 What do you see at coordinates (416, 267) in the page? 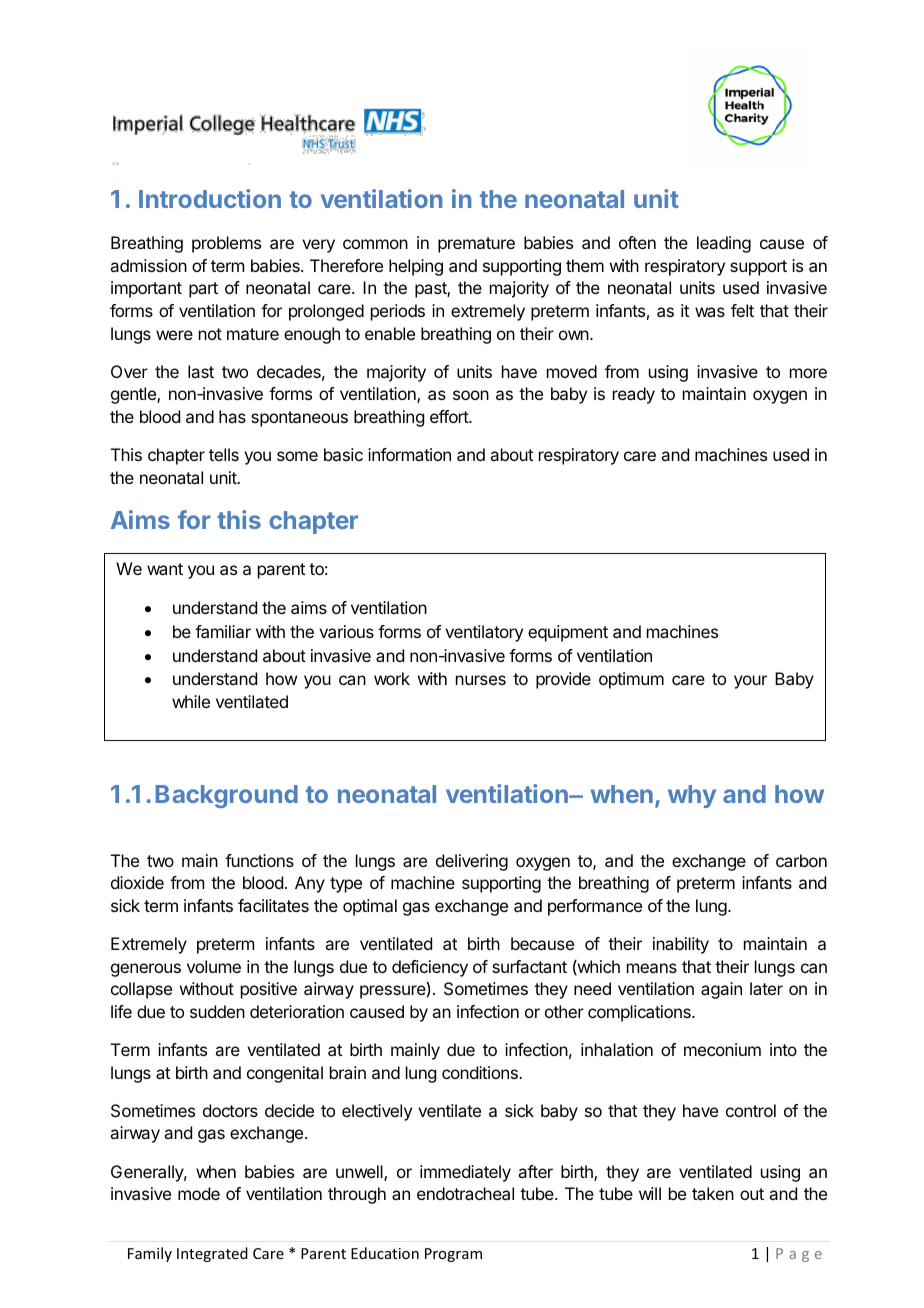
I see `helping` at bounding box center [416, 267].
